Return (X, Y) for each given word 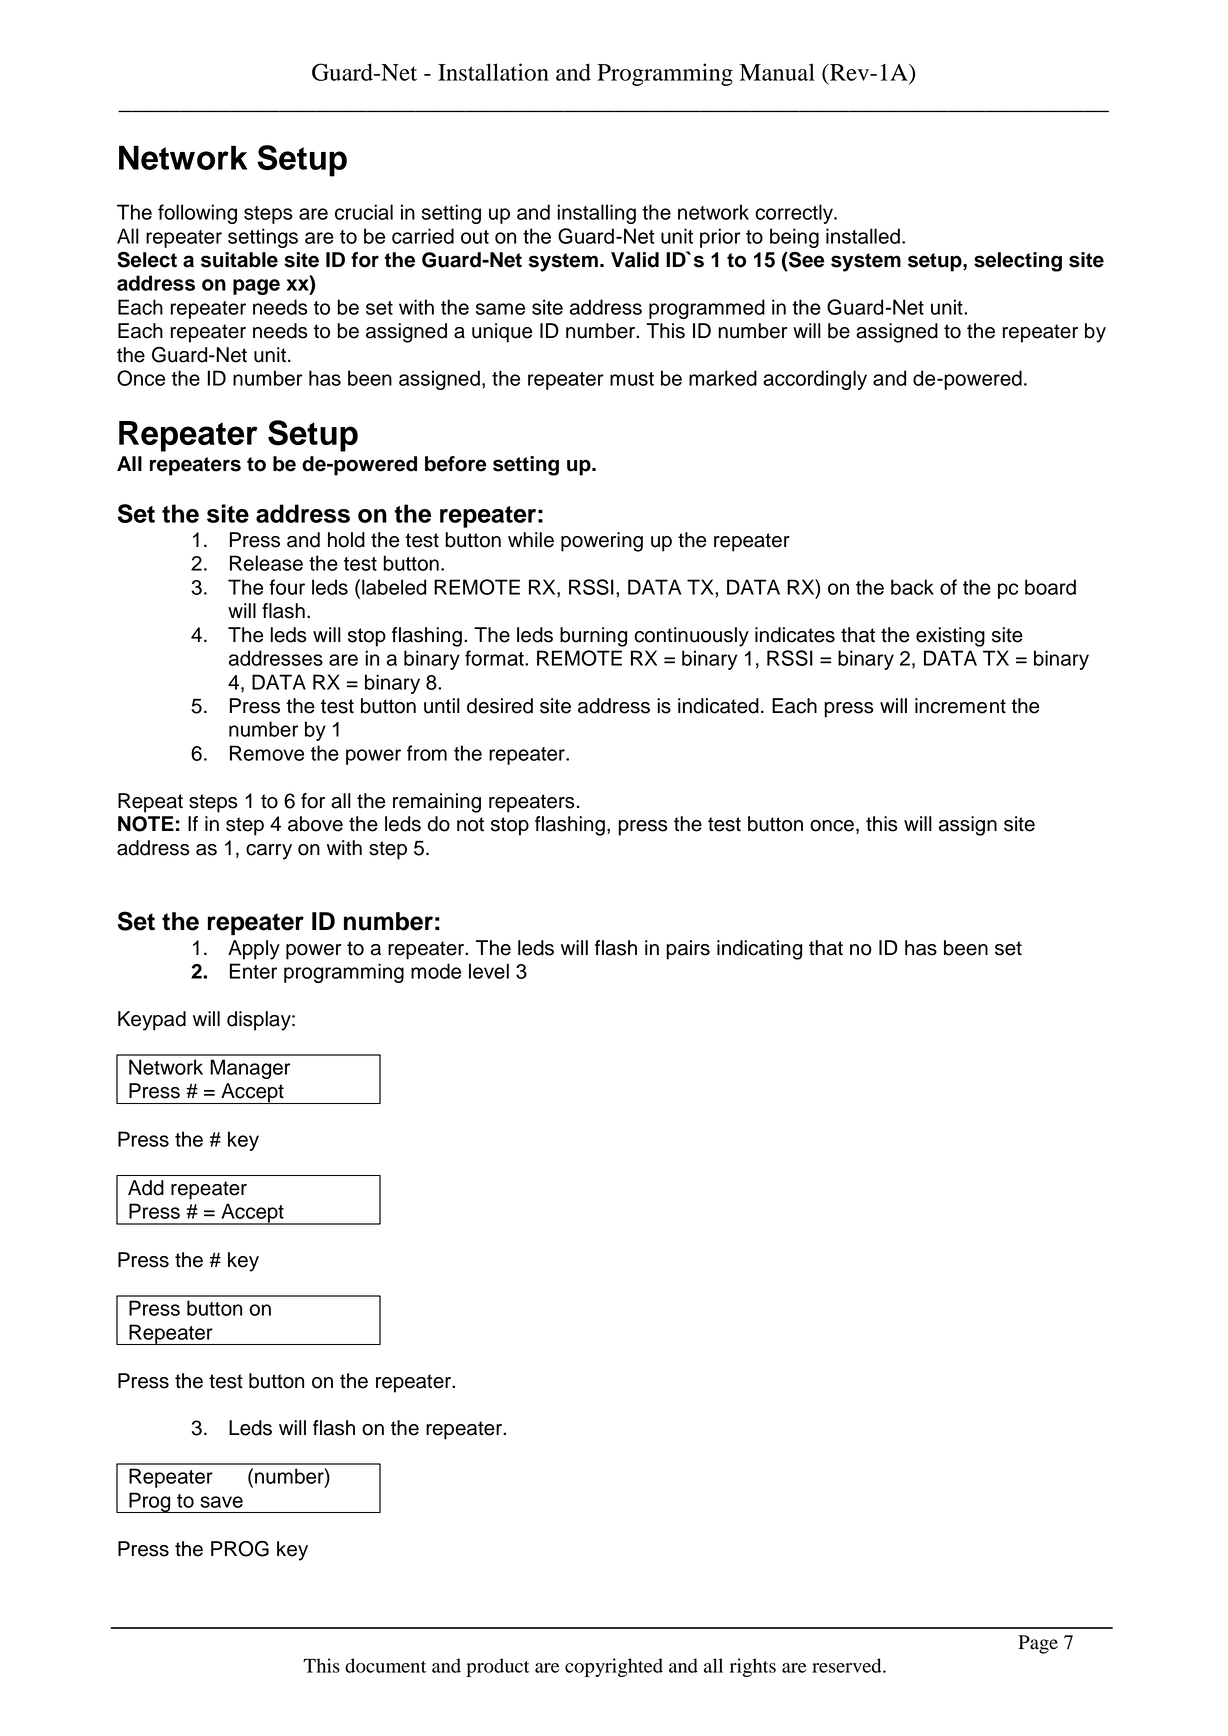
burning (593, 637)
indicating (759, 950)
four (287, 587)
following (197, 214)
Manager (250, 1069)
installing (596, 214)
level (489, 971)
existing (950, 637)
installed (863, 236)
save (221, 1502)
